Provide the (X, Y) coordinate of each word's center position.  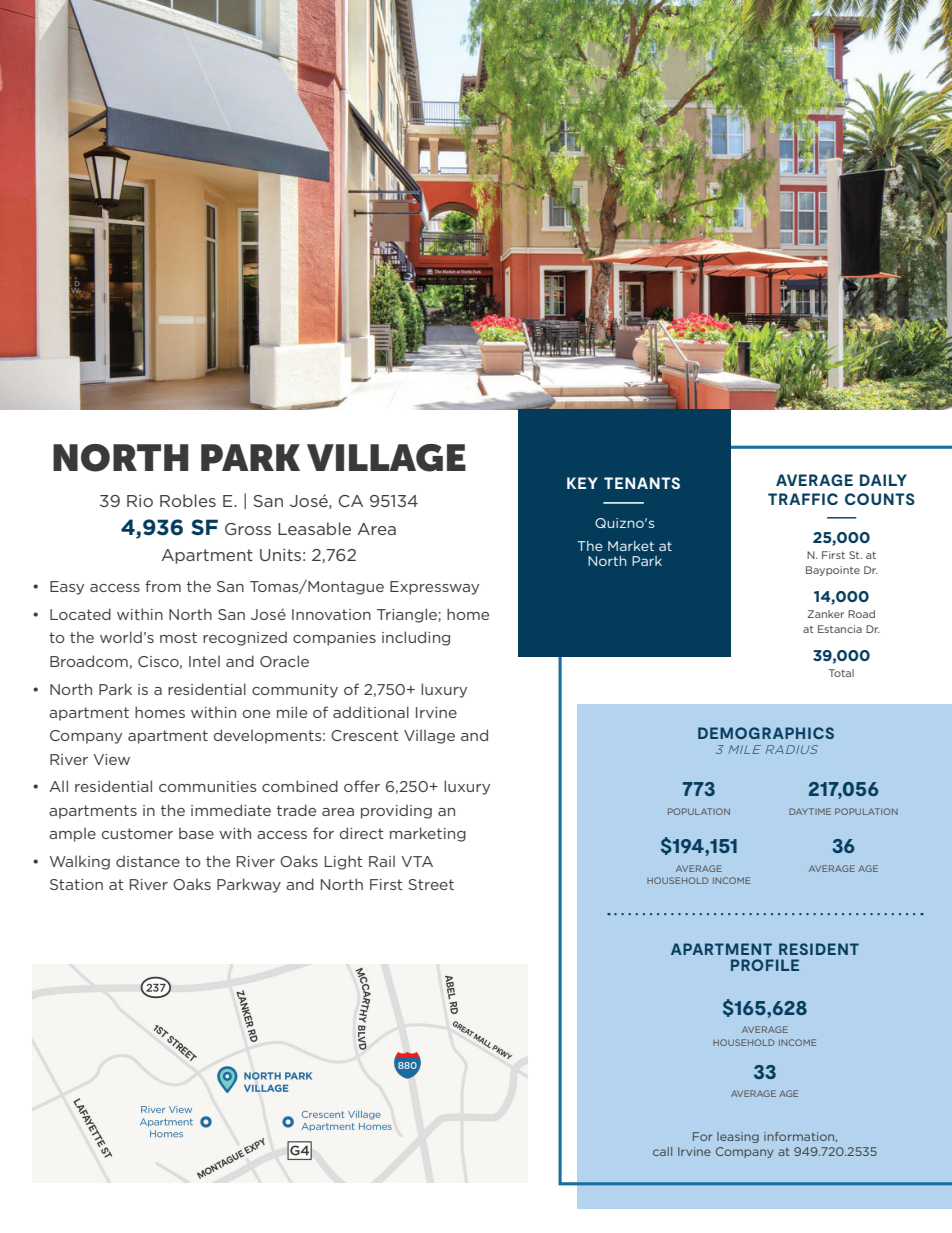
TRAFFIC (803, 499)
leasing (738, 1137)
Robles (188, 500)
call (662, 1151)
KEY (582, 483)
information (800, 1137)
